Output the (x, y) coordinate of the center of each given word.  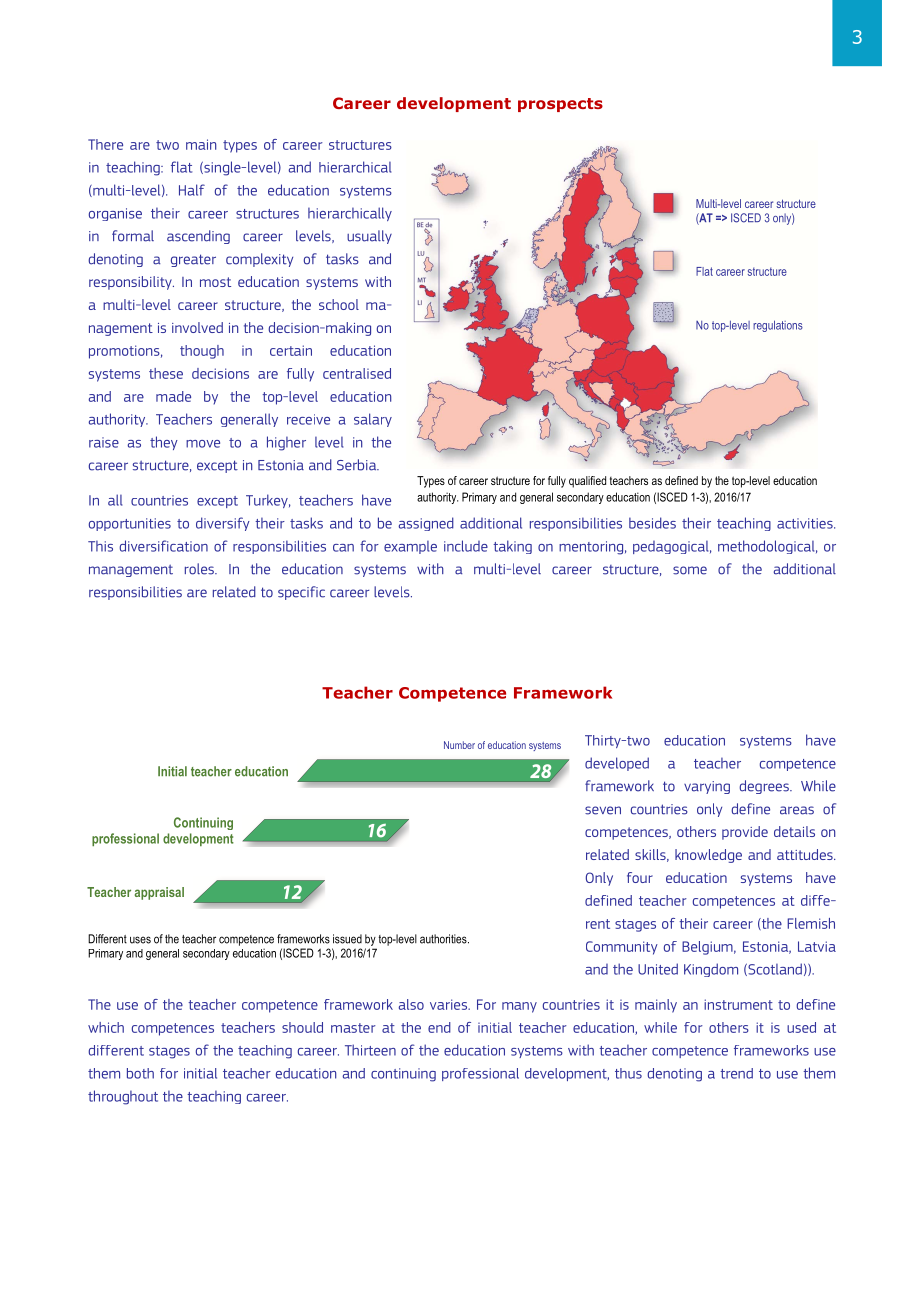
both (140, 1073)
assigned (426, 524)
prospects (560, 105)
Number (459, 745)
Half (192, 190)
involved (197, 327)
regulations (778, 326)
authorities (444, 939)
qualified (587, 482)
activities (806, 523)
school (339, 304)
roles (200, 569)
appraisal (159, 893)
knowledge (708, 856)
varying (707, 787)
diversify (223, 524)
